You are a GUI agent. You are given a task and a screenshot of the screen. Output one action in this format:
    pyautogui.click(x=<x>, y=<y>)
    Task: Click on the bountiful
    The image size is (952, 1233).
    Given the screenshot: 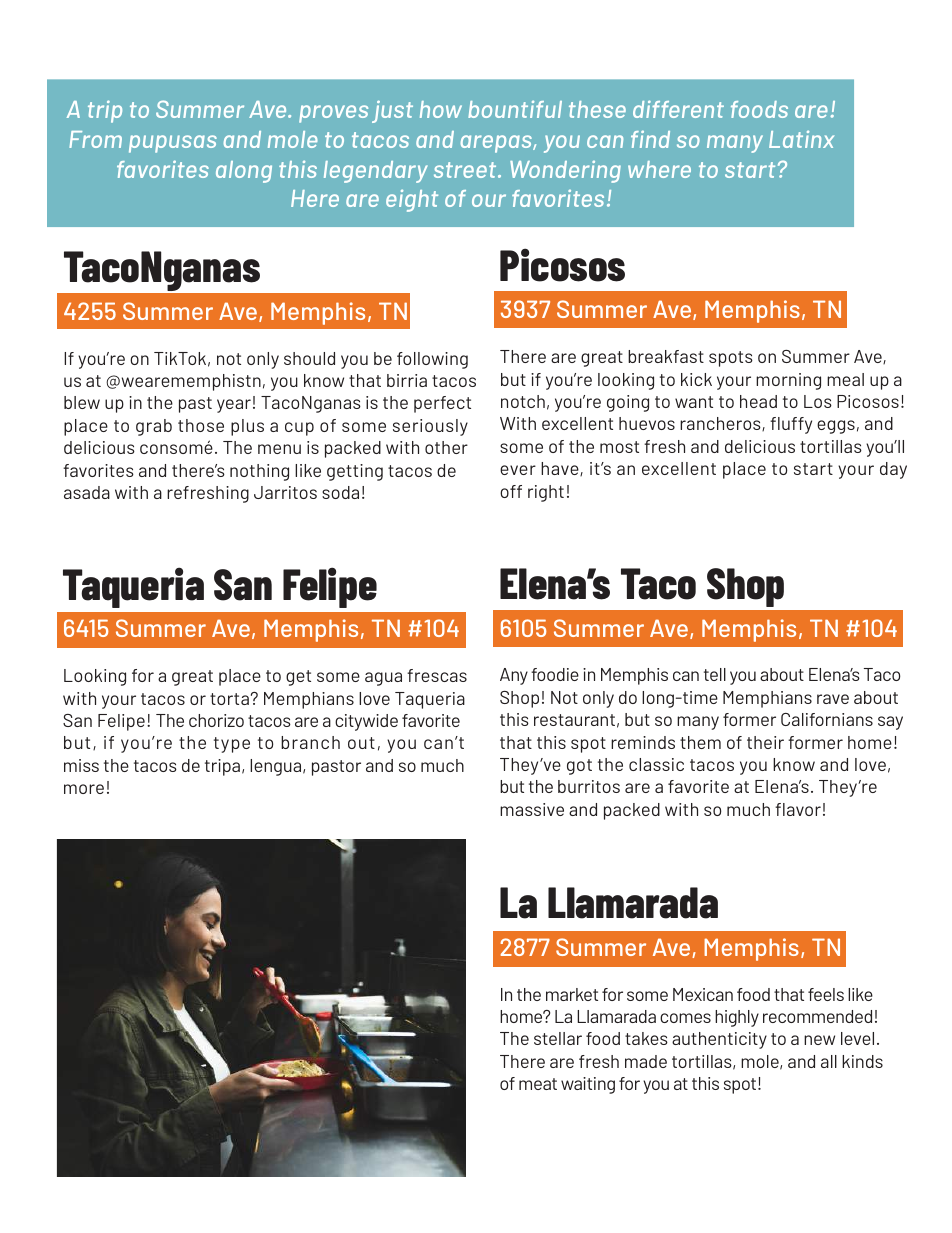 What is the action you would take?
    pyautogui.click(x=515, y=109)
